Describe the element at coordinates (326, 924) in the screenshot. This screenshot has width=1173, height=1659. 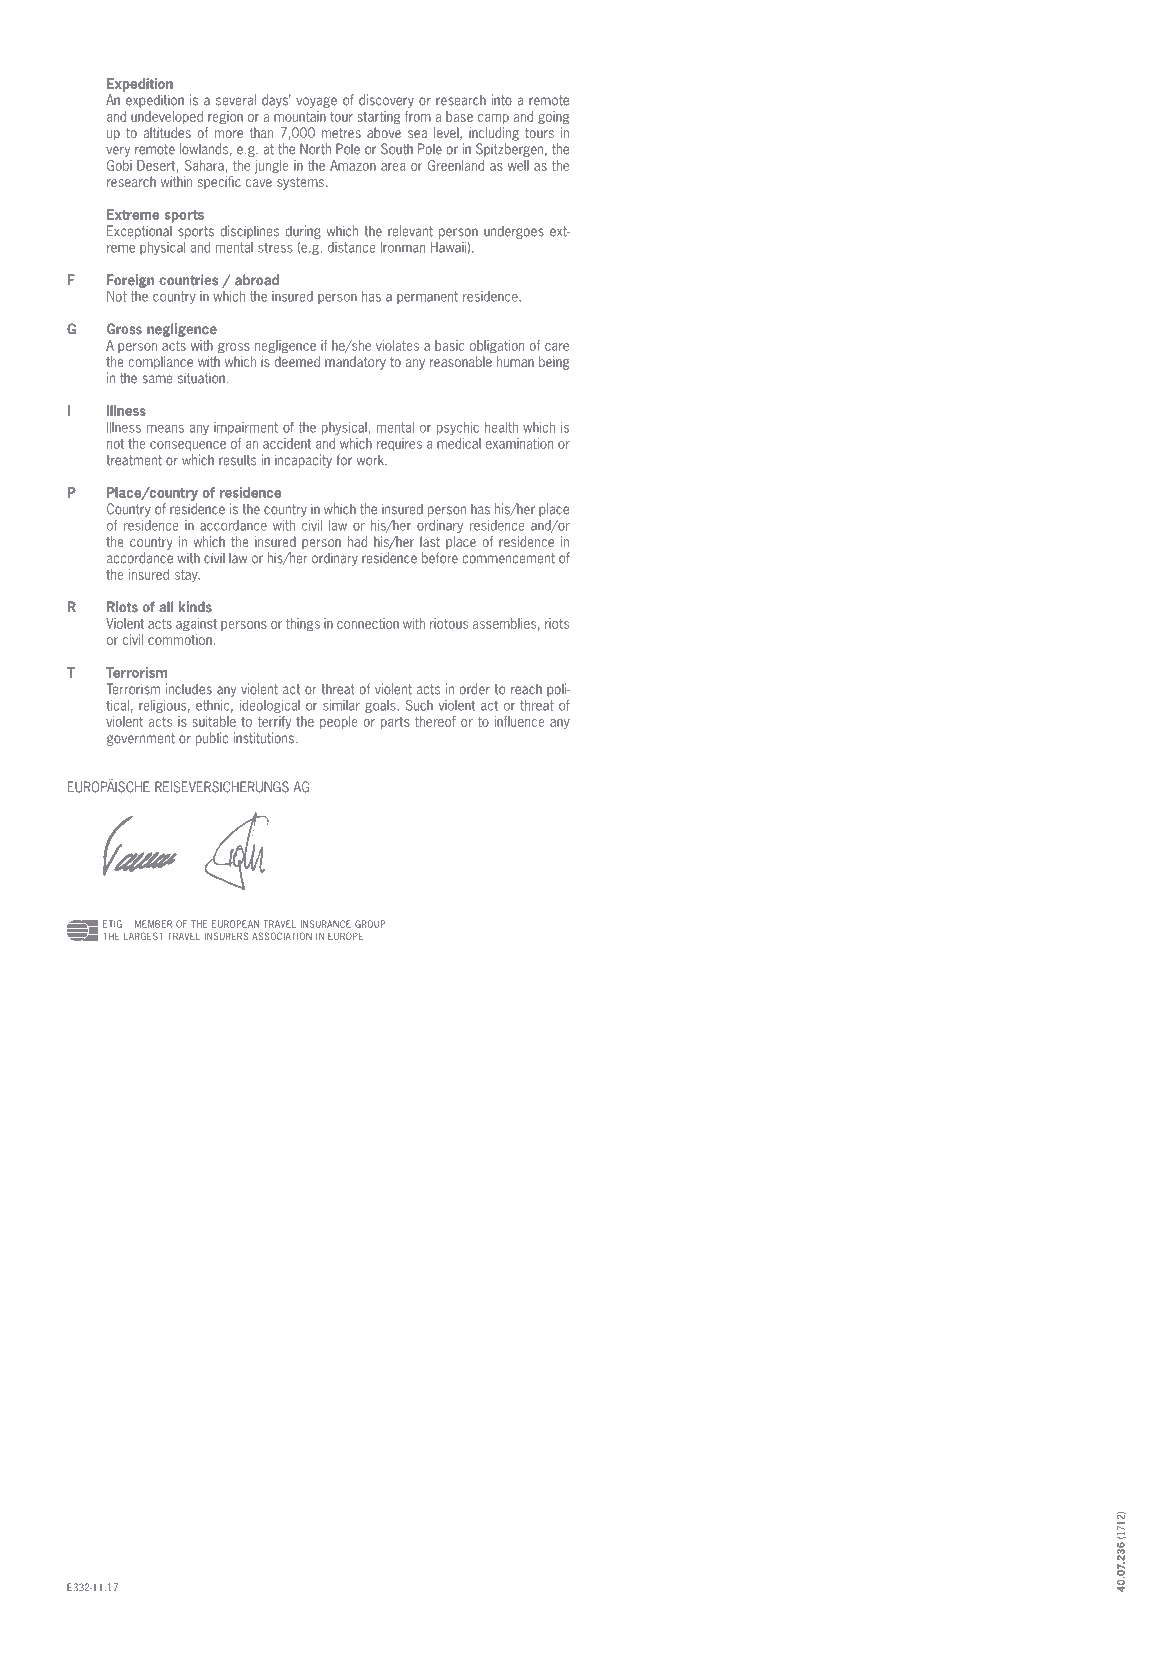
I see `INSURANCE` at that location.
